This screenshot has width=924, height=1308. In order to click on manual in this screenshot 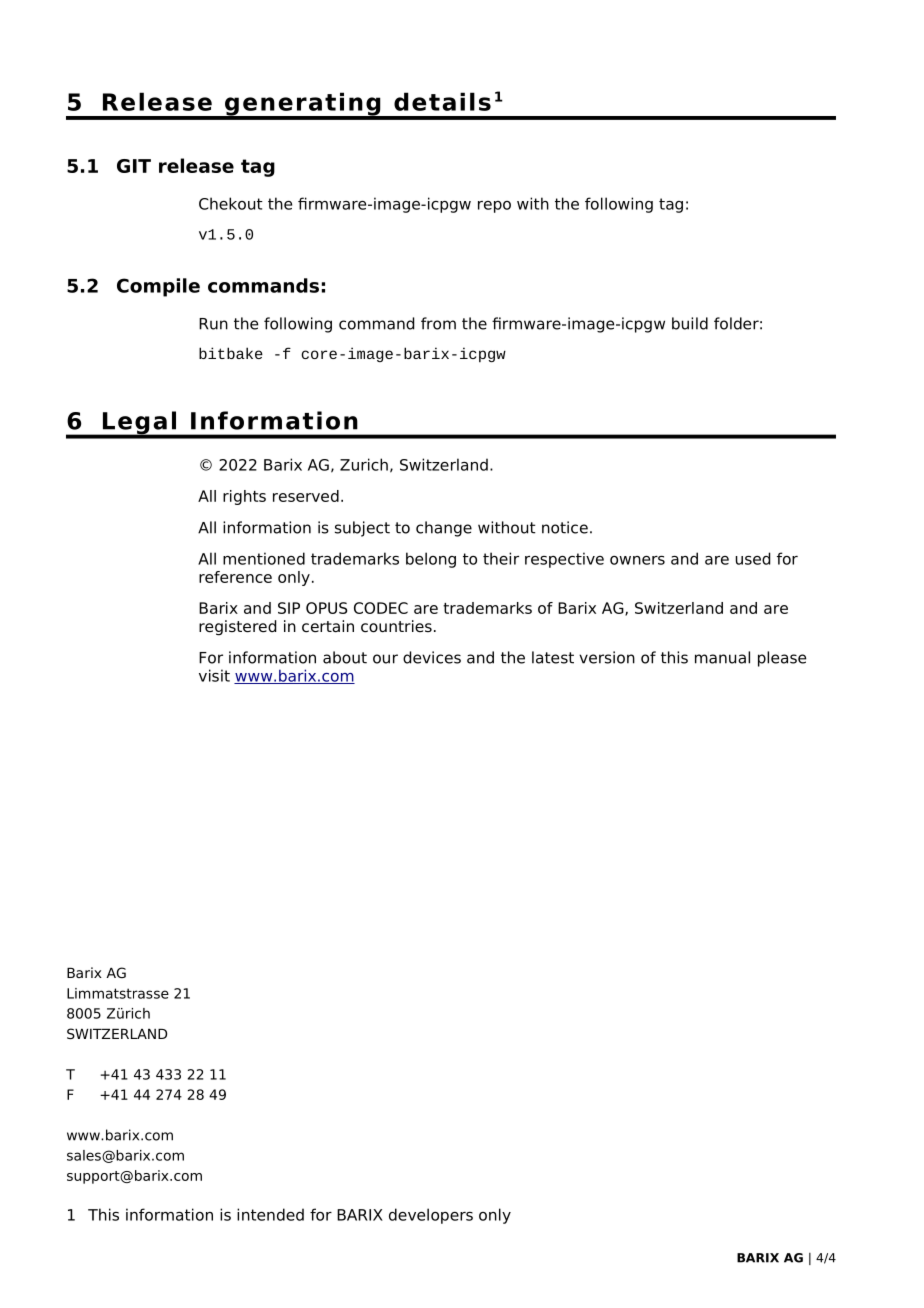, I will do `click(722, 657)`.
